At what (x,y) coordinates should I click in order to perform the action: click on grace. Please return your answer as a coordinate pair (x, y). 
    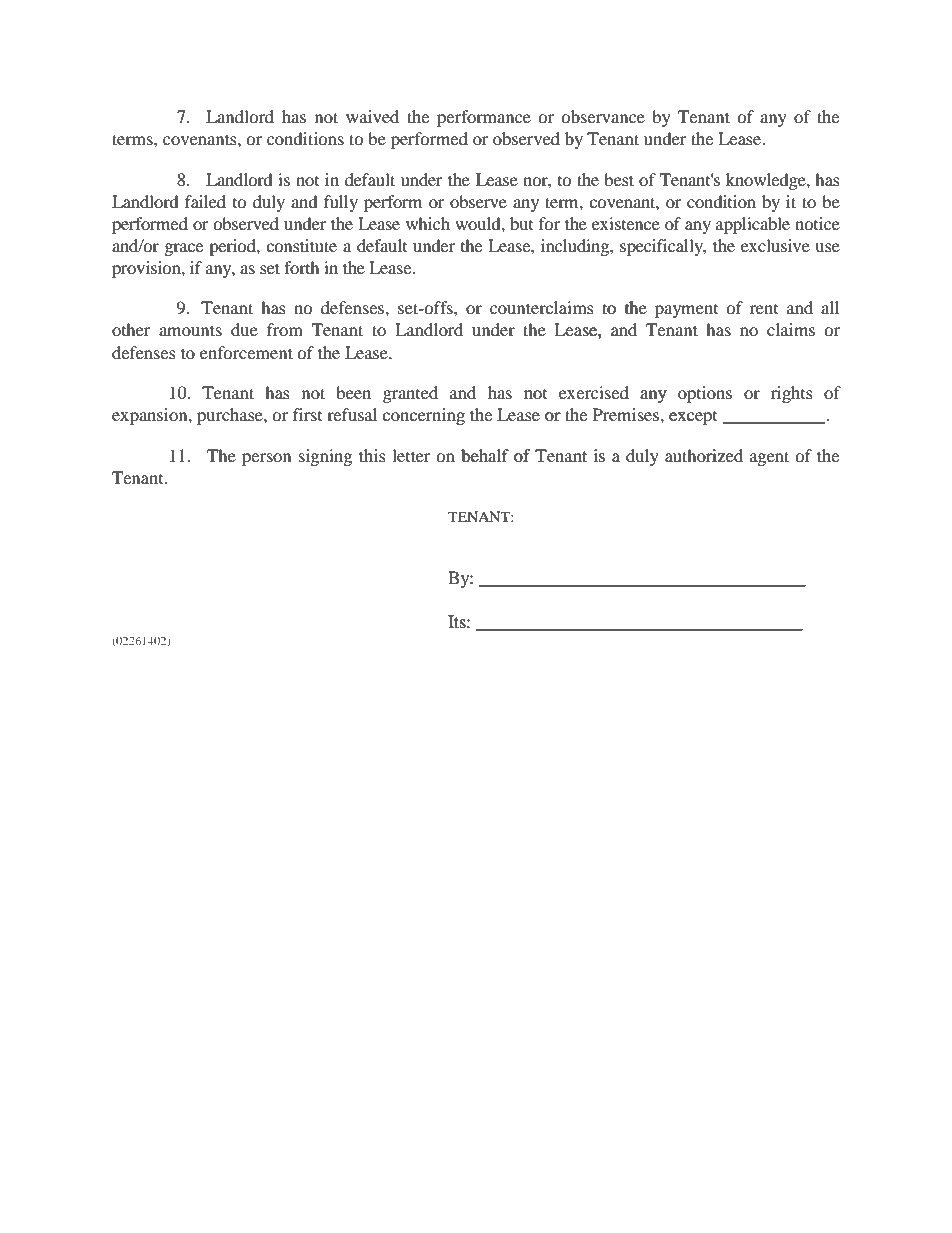
    Looking at the image, I should click on (184, 249).
